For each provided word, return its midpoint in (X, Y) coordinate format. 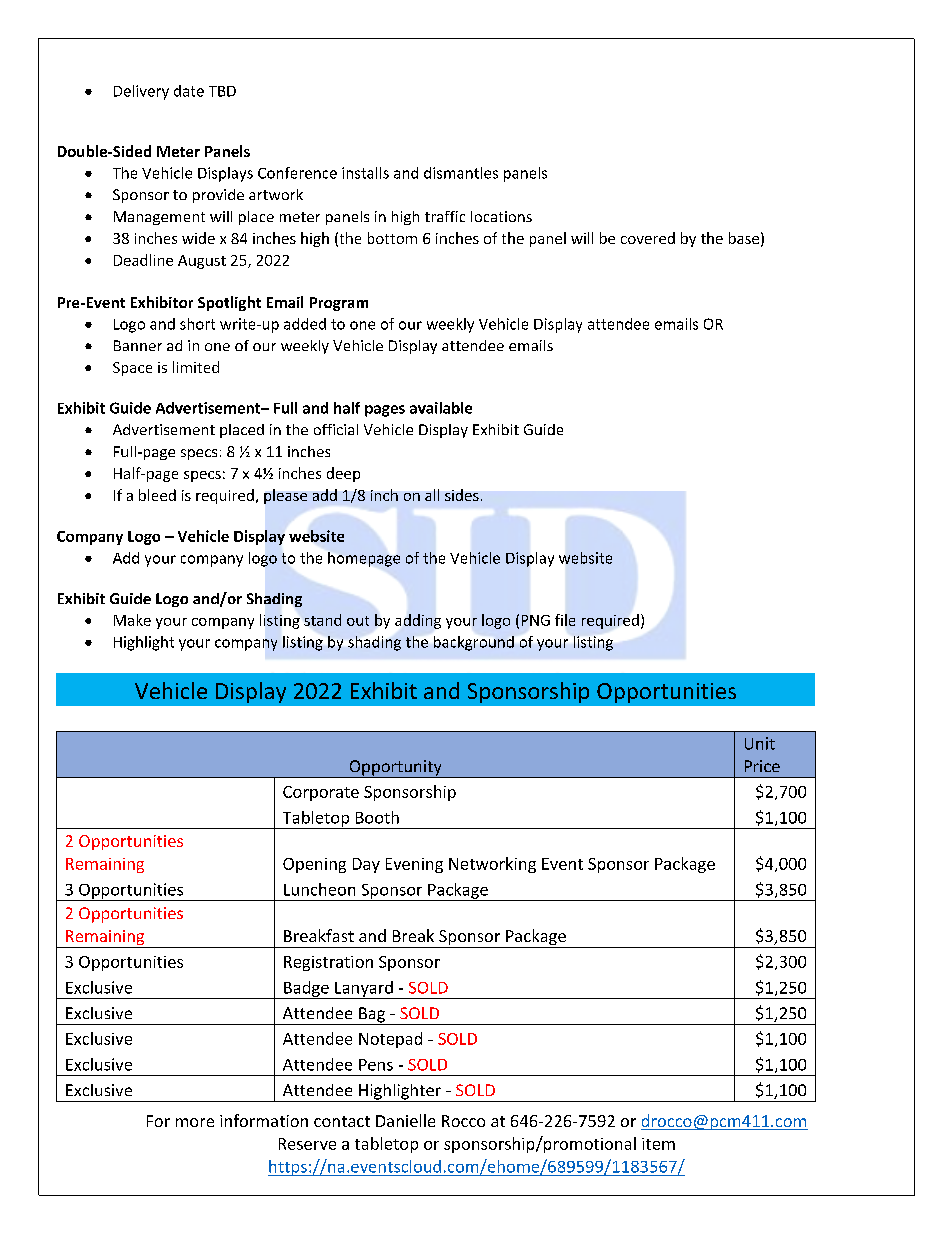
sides (462, 495)
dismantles (461, 173)
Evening (414, 865)
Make (132, 620)
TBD (222, 91)
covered (648, 238)
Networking (492, 865)
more (195, 1122)
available (441, 408)
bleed (157, 495)
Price (762, 766)
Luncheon (319, 889)
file (565, 620)
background (474, 643)
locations (501, 216)
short (197, 324)
